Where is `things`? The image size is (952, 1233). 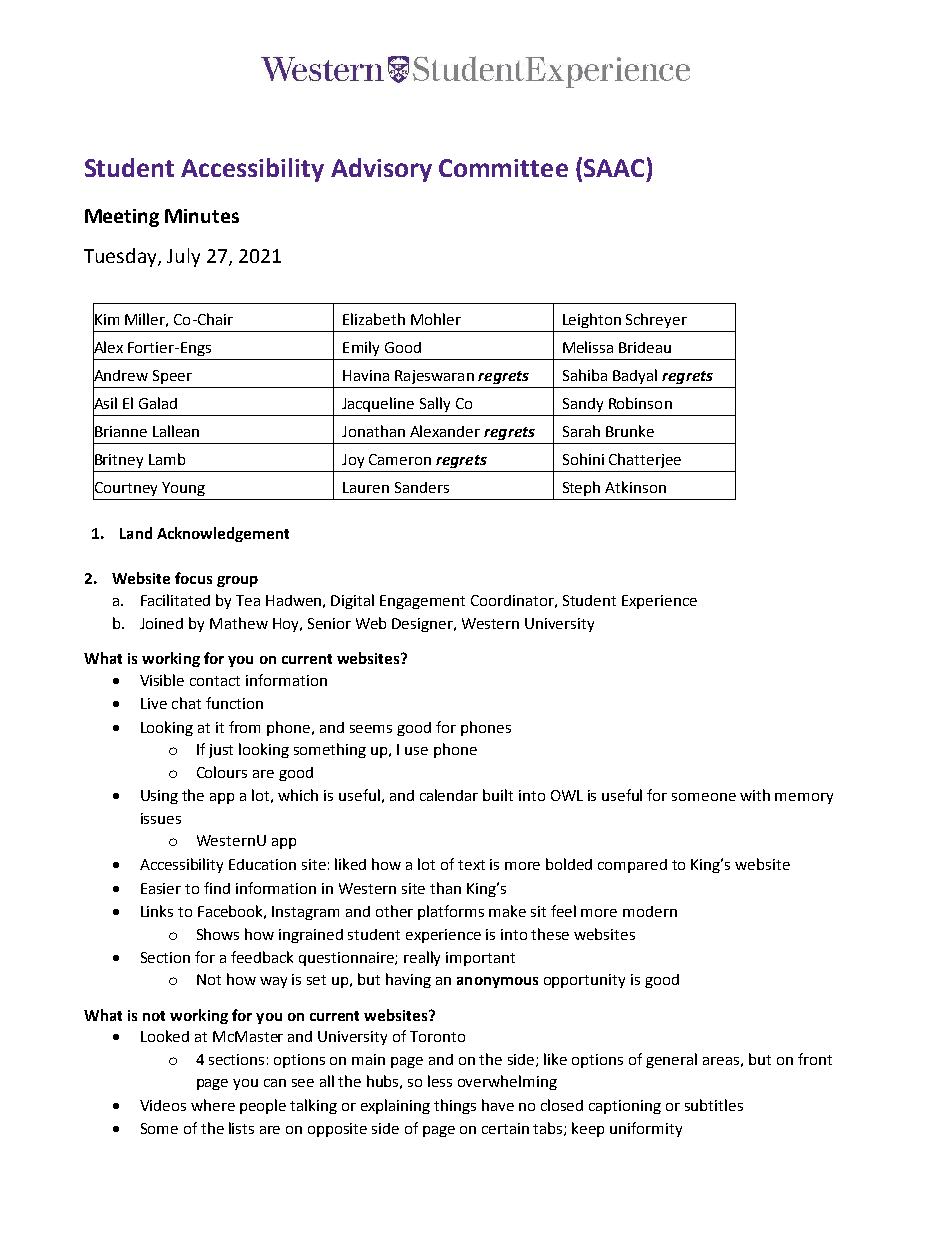 things is located at coordinates (455, 1106).
